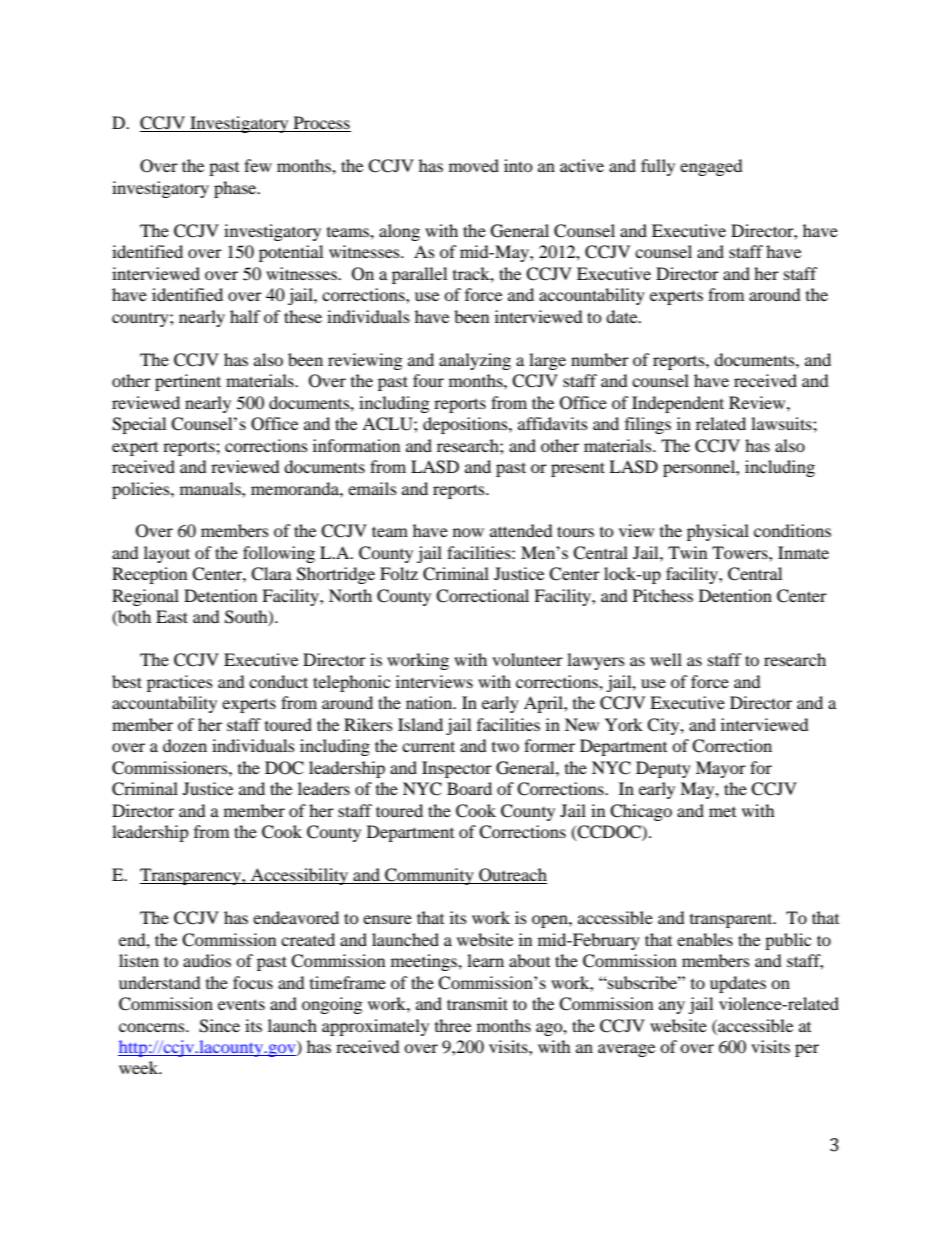 The image size is (952, 1233). I want to click on moved, so click(474, 165).
